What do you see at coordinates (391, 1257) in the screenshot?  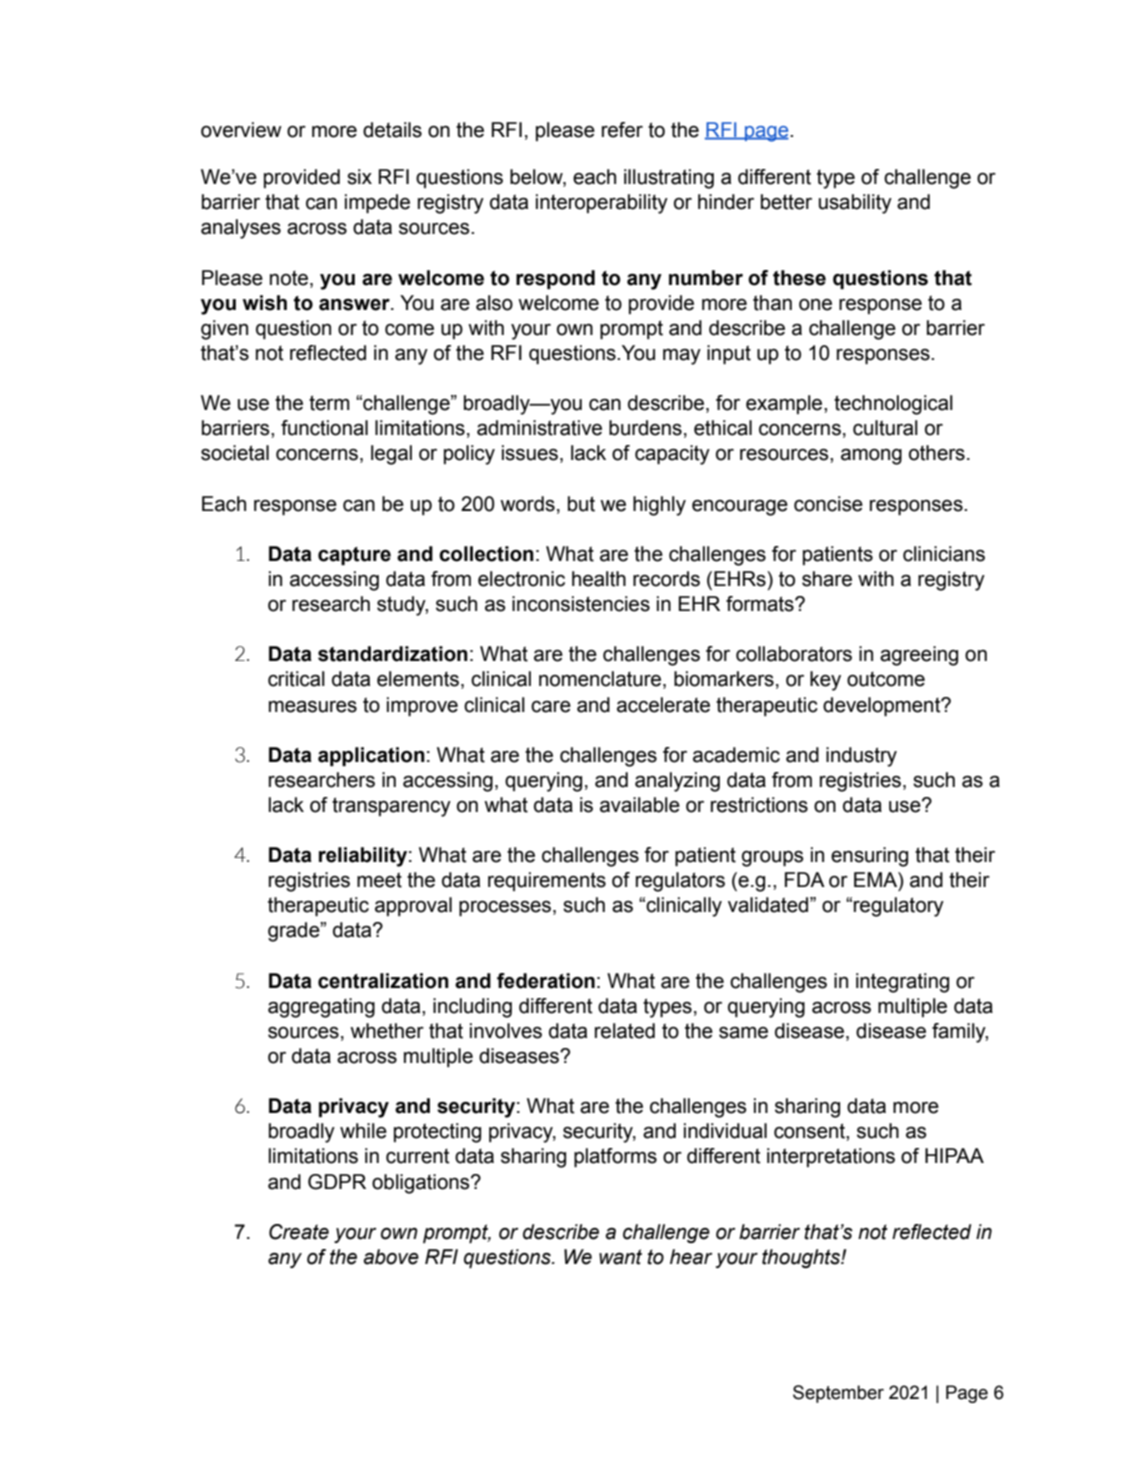 I see `above` at bounding box center [391, 1257].
